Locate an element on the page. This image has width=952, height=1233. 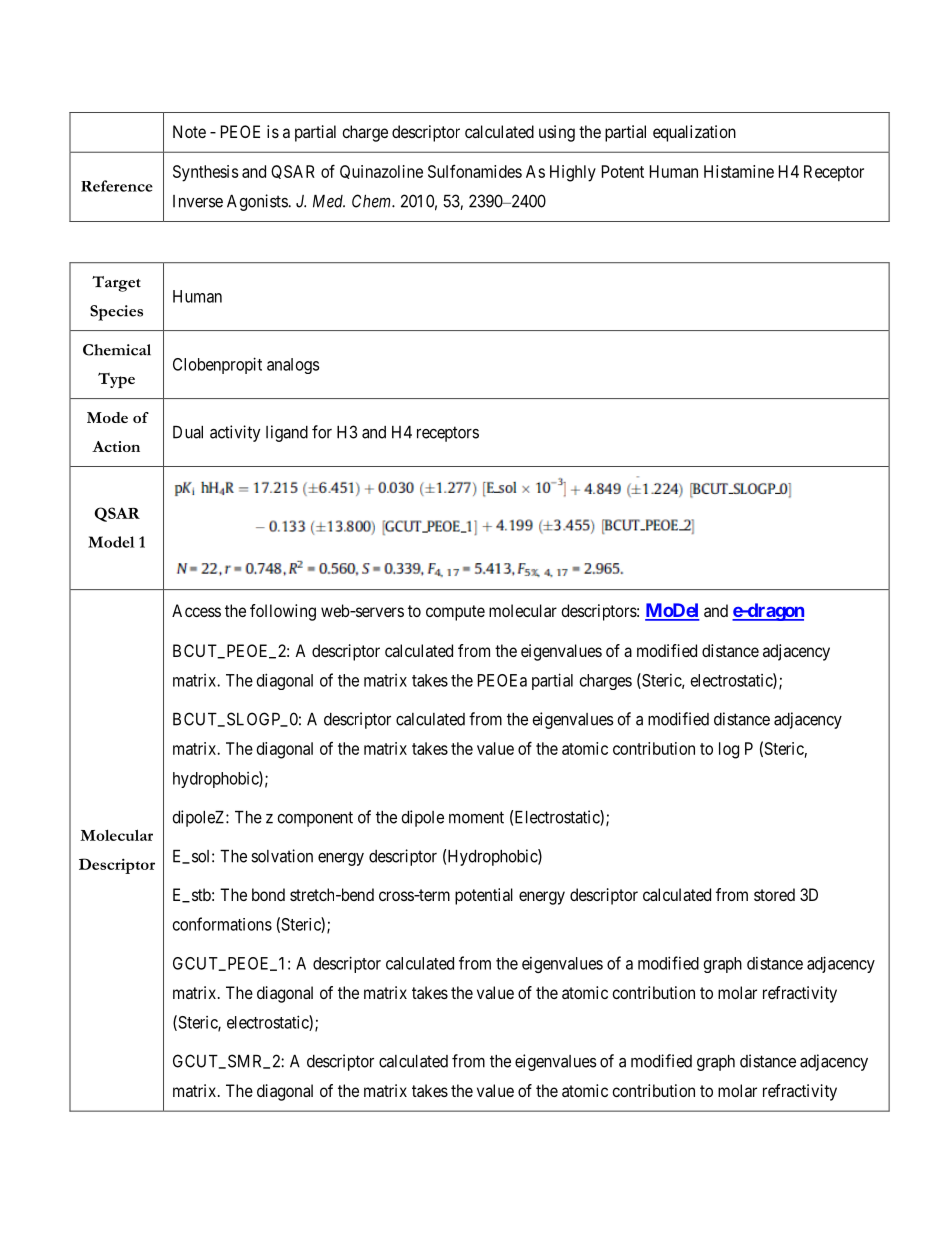
Species is located at coordinates (116, 313).
